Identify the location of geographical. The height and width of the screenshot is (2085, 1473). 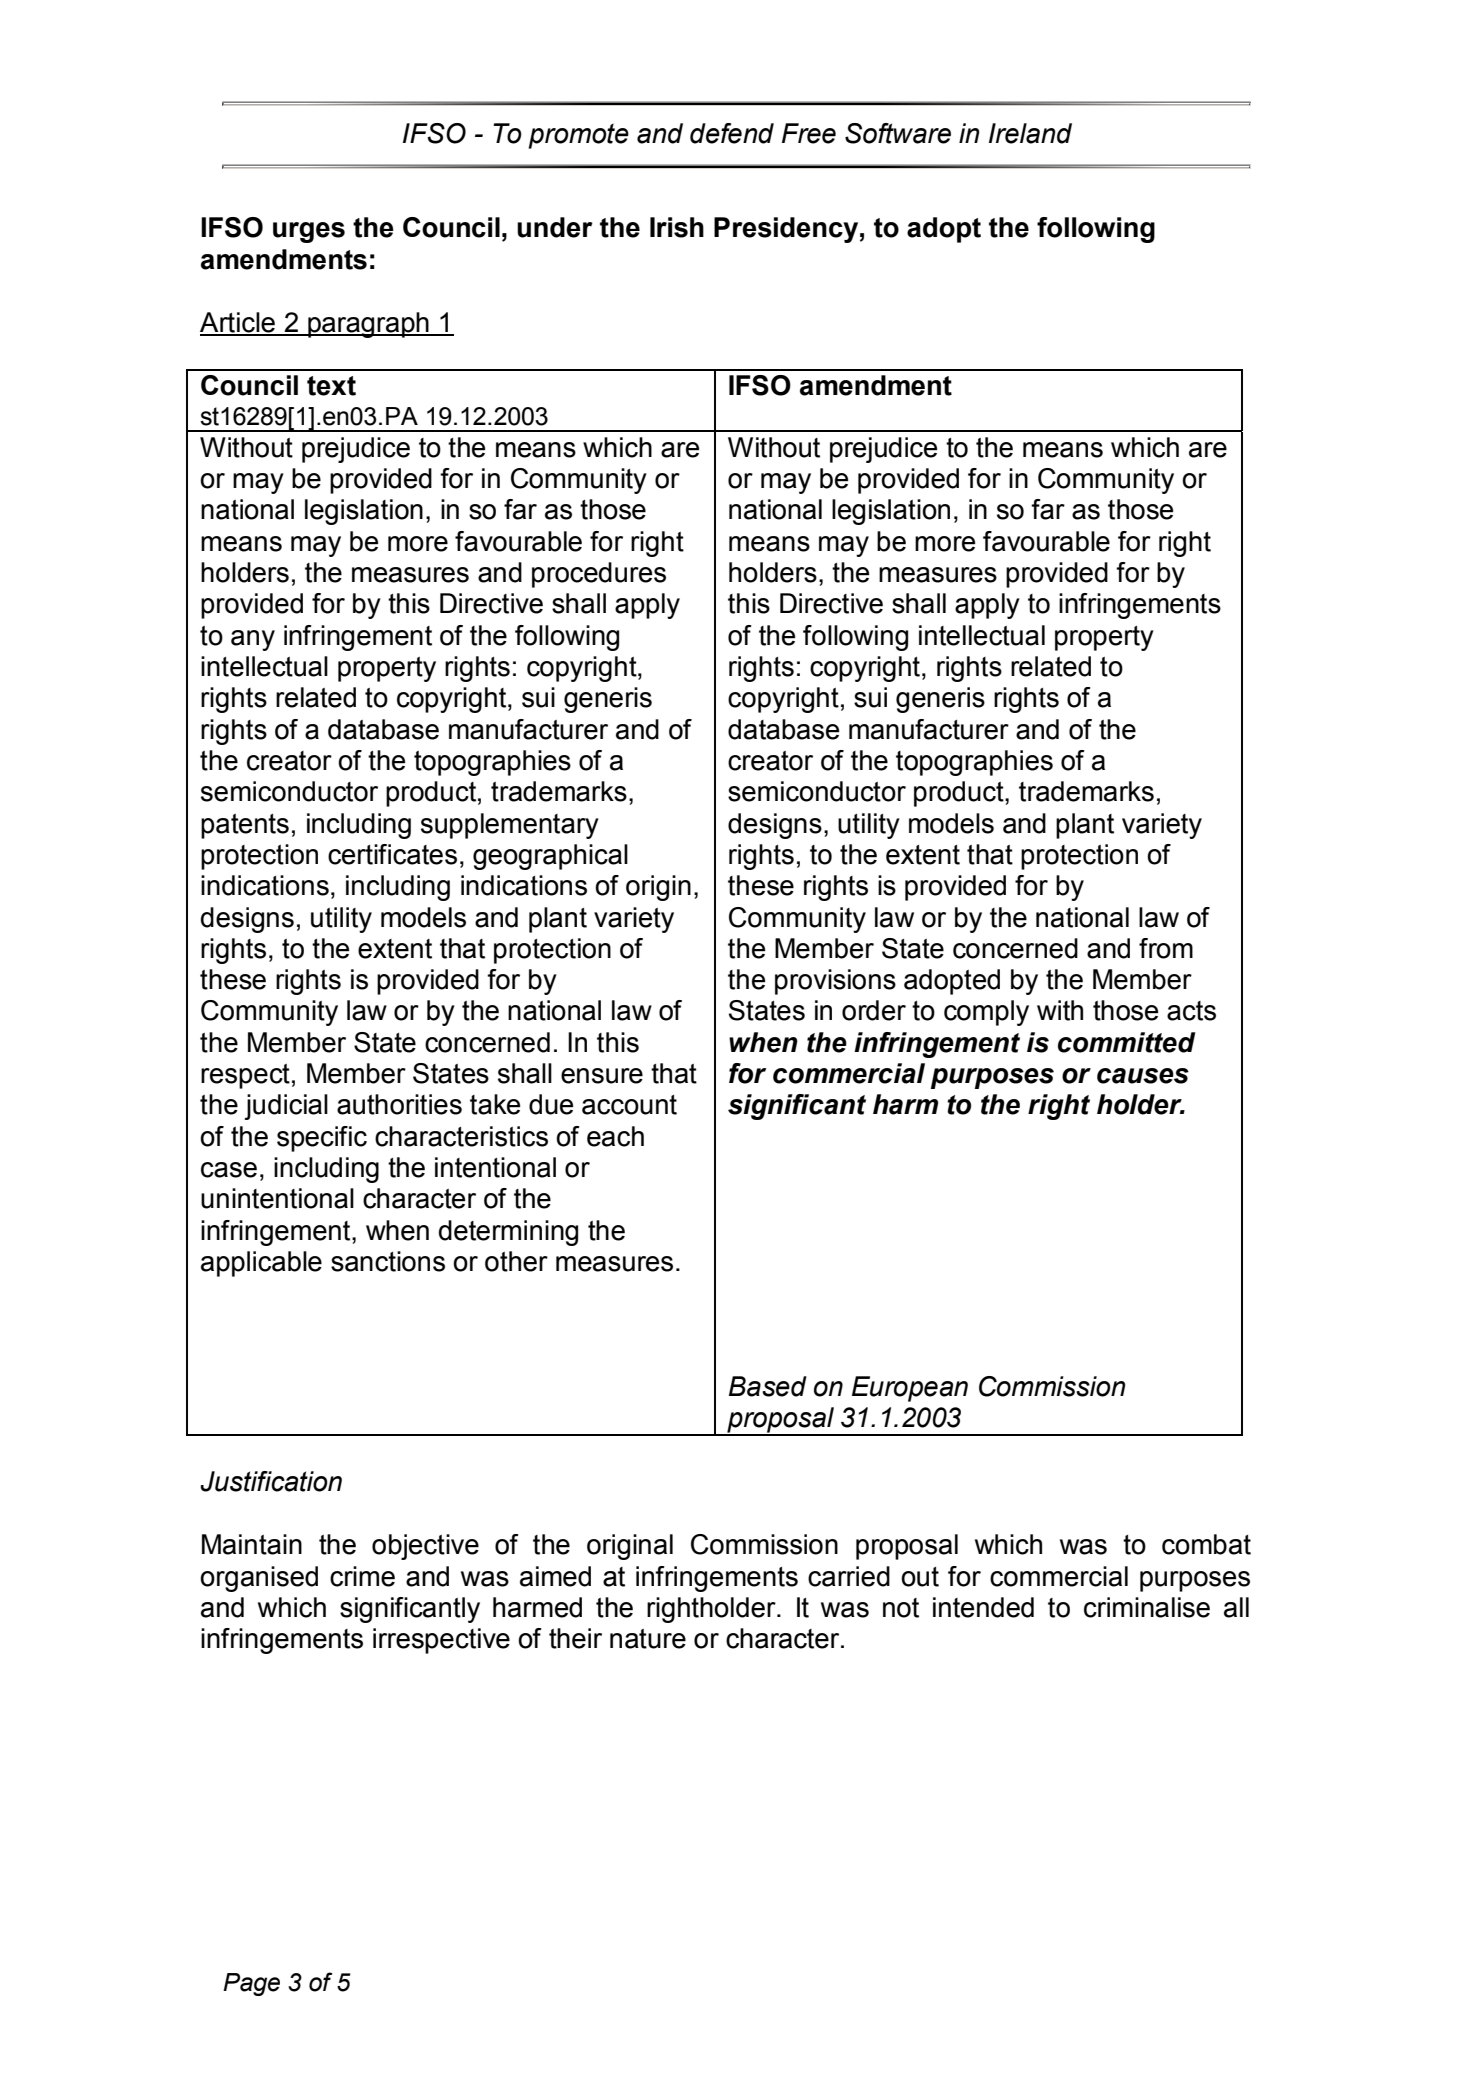
(550, 857).
